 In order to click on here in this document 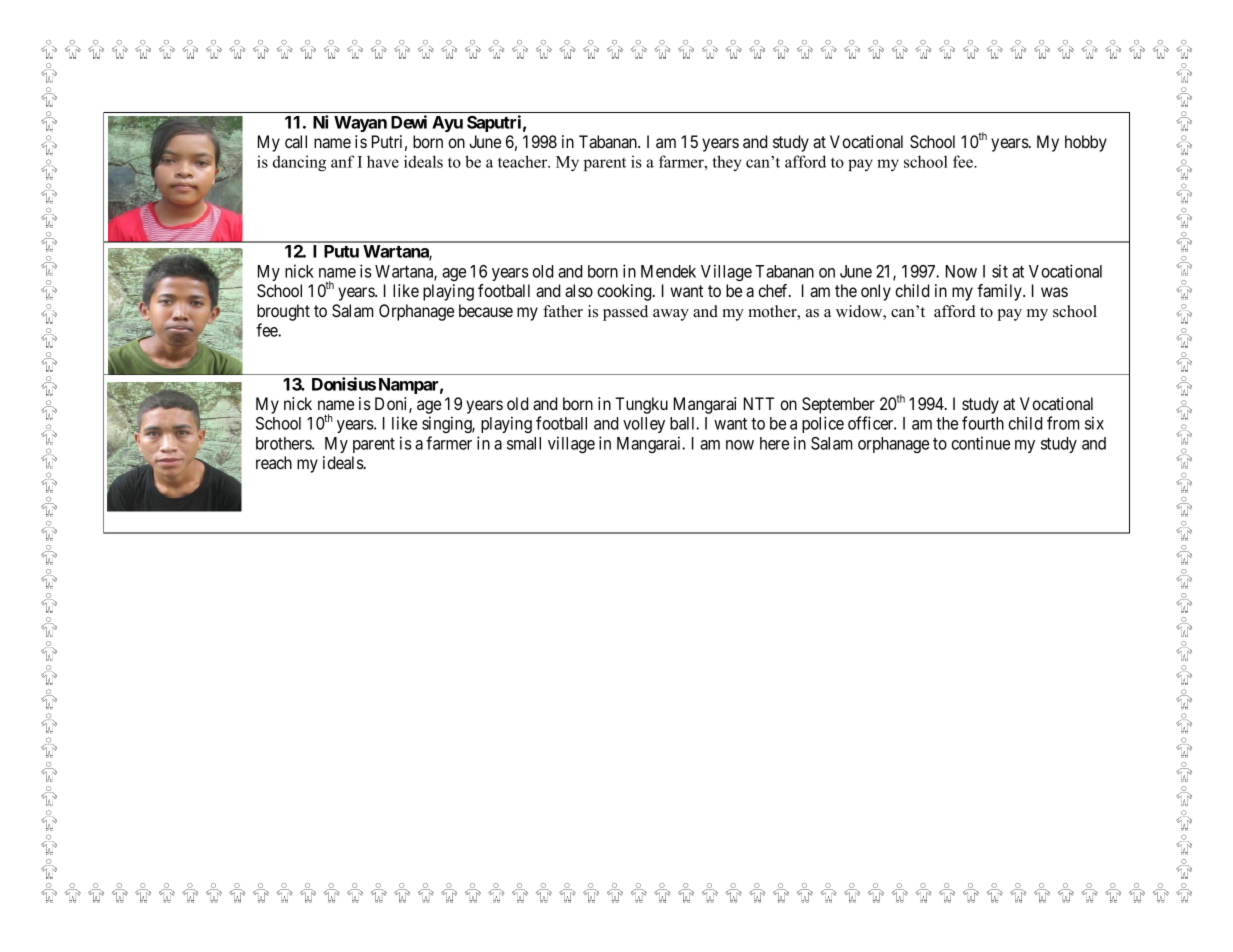, I will do `click(774, 443)`.
